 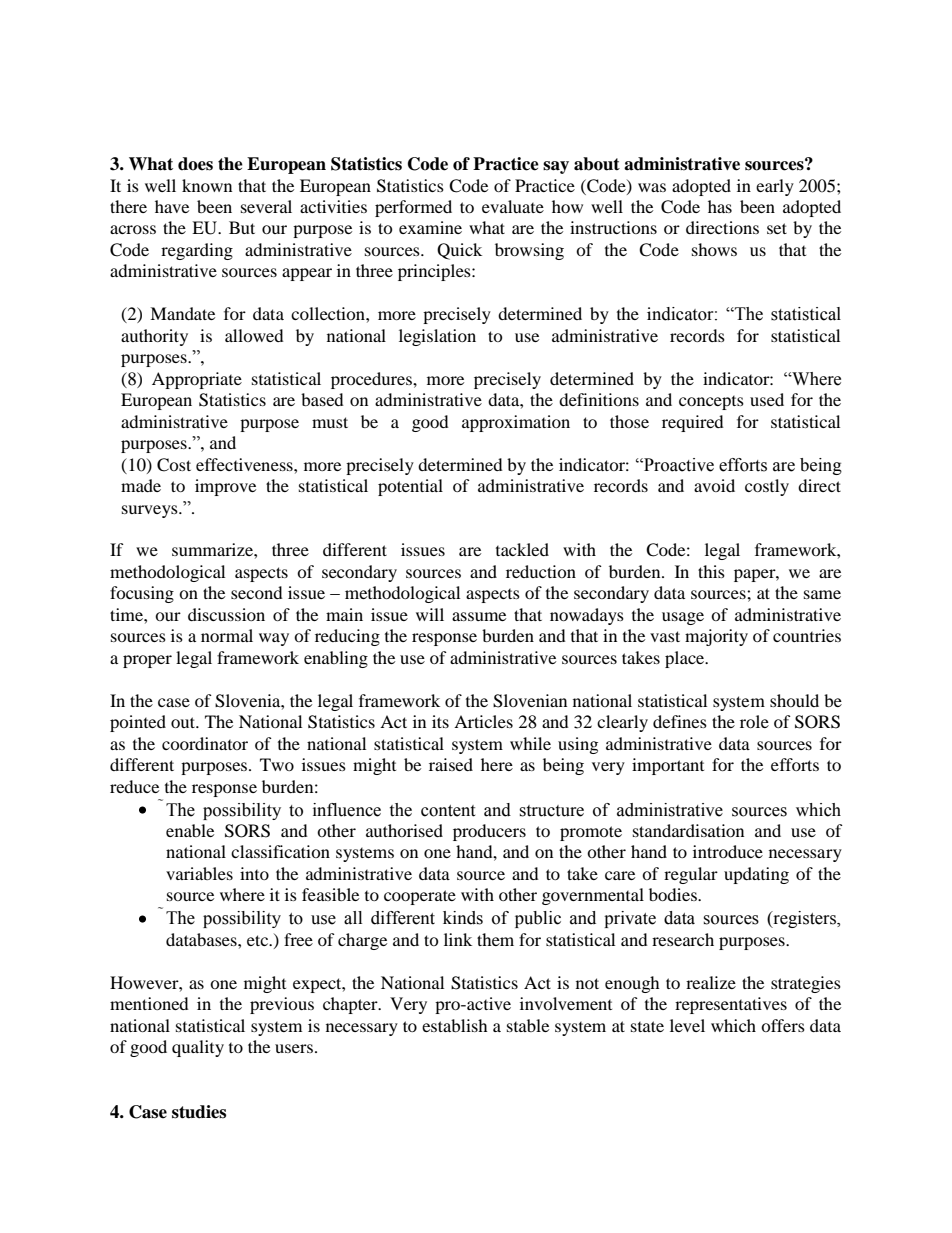 I want to click on studies, so click(x=199, y=1112).
